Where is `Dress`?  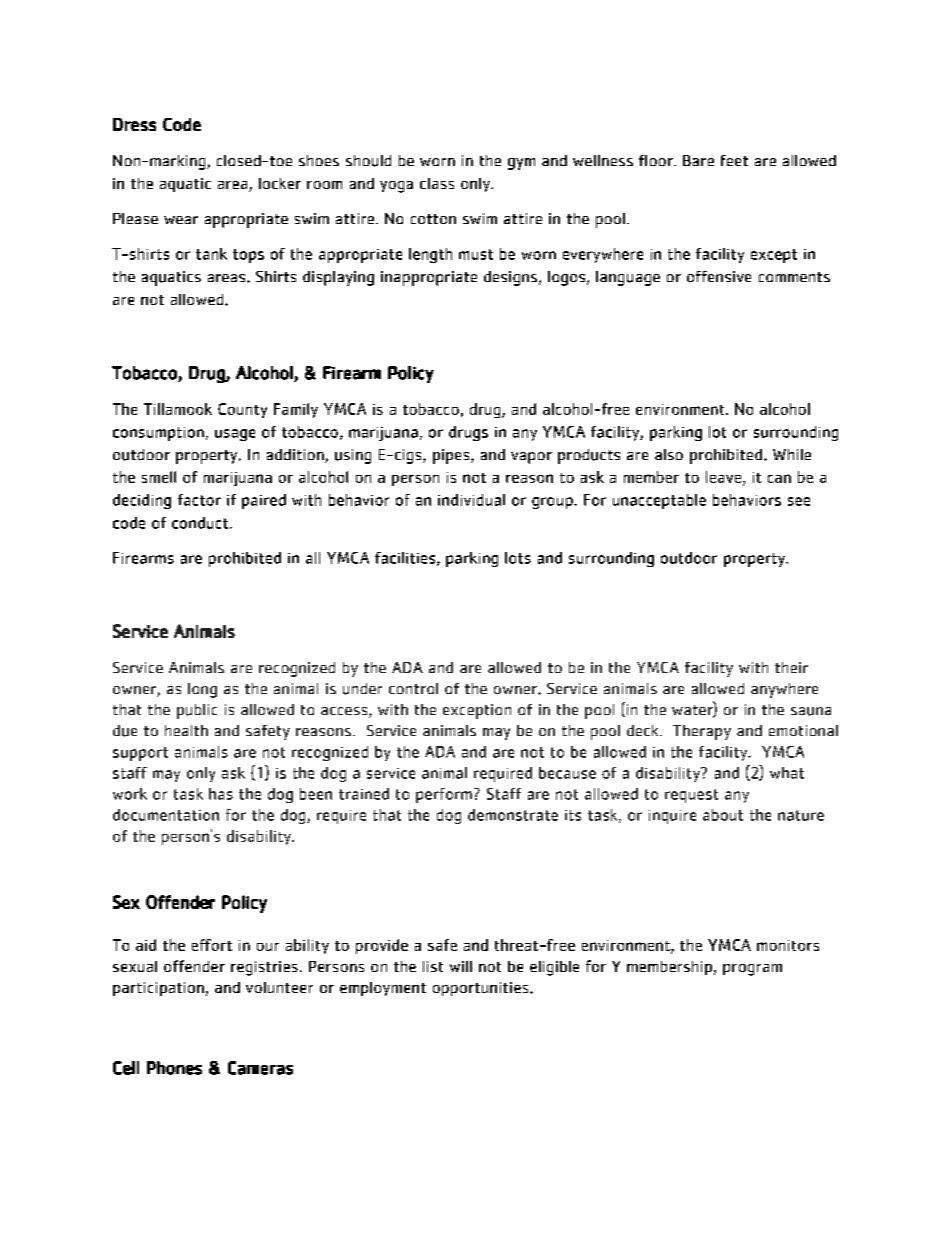
Dress is located at coordinates (134, 124).
